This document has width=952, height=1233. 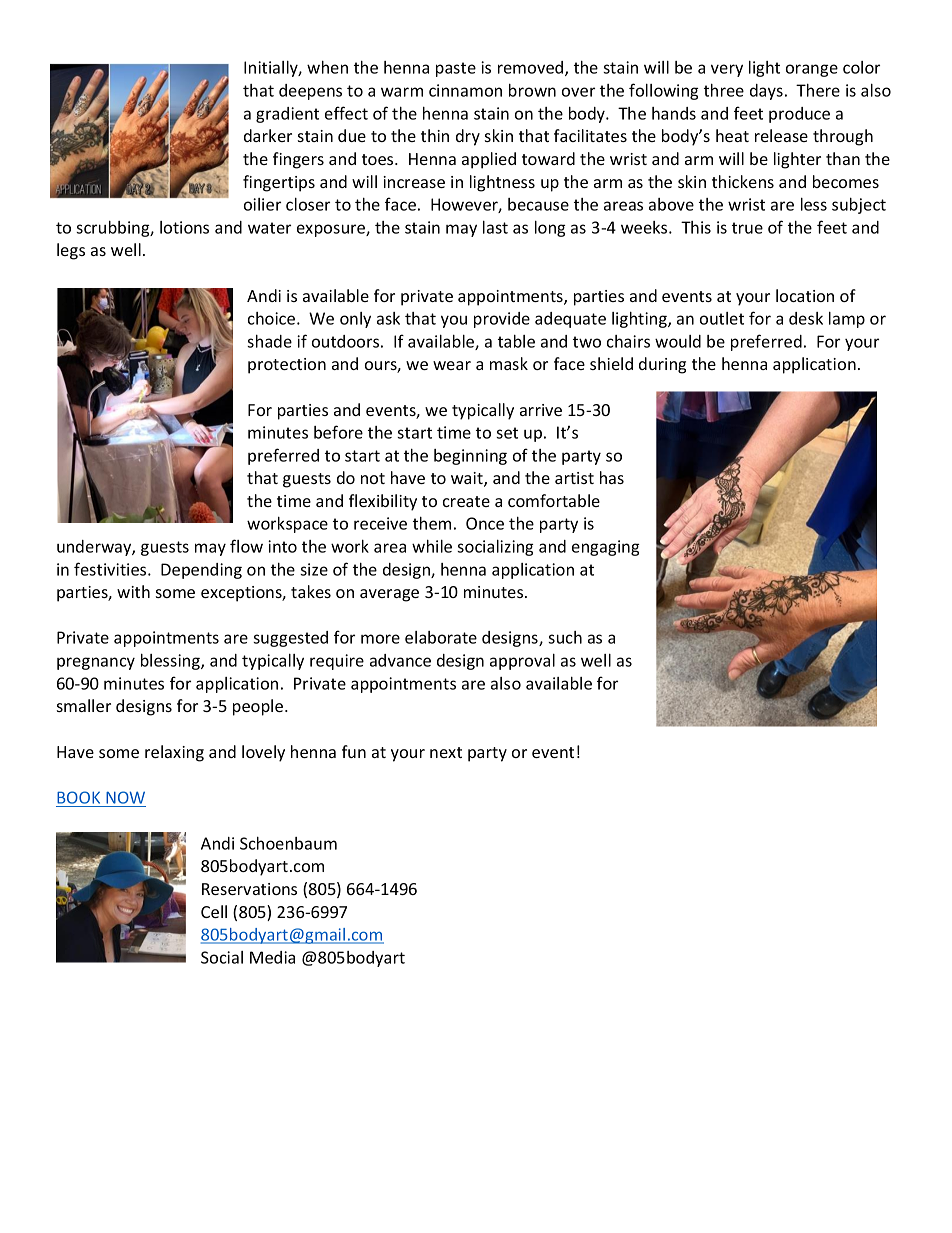 What do you see at coordinates (502, 320) in the document?
I see `provide` at bounding box center [502, 320].
